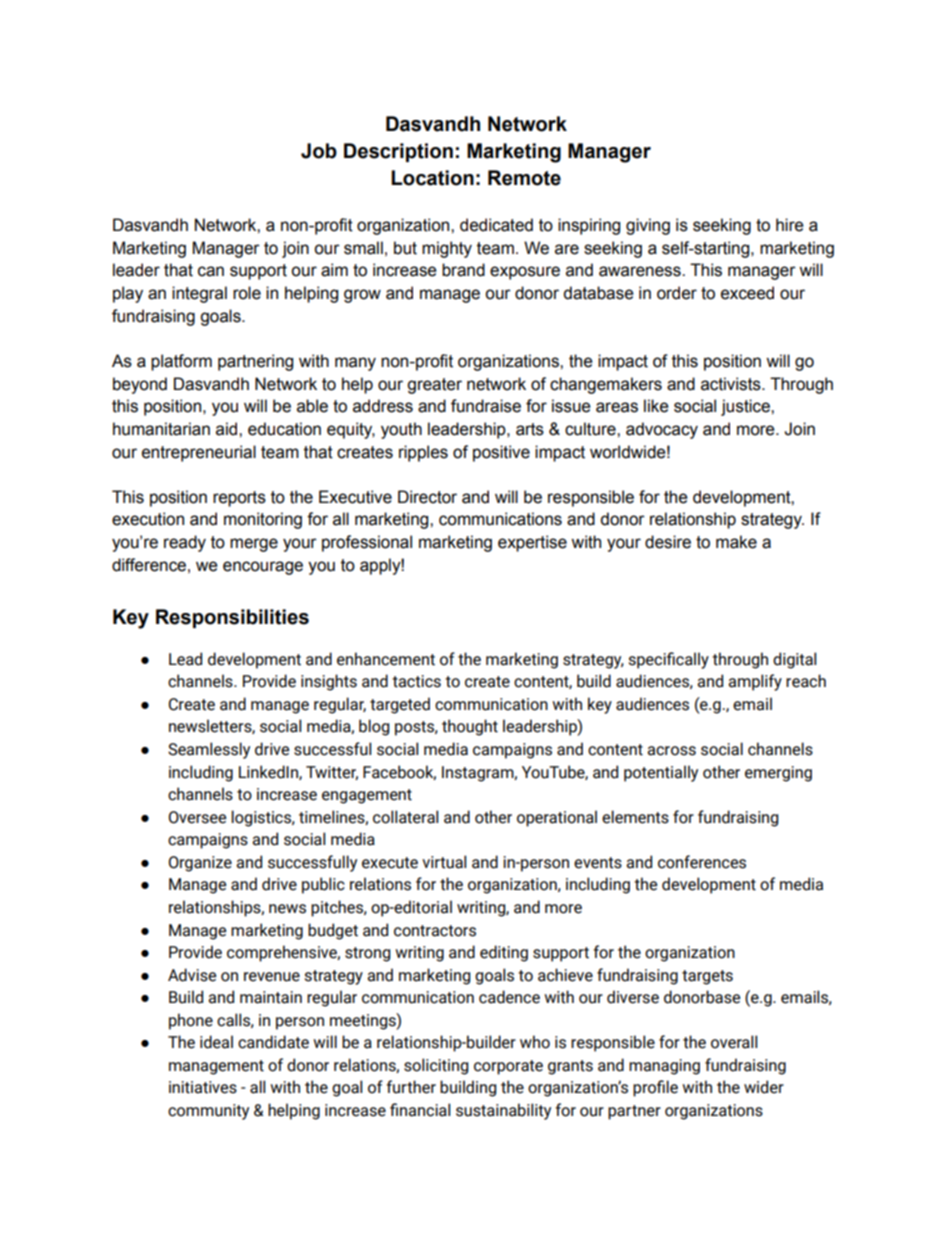 This screenshot has height=1233, width=952. I want to click on Seamlessly, so click(209, 750).
